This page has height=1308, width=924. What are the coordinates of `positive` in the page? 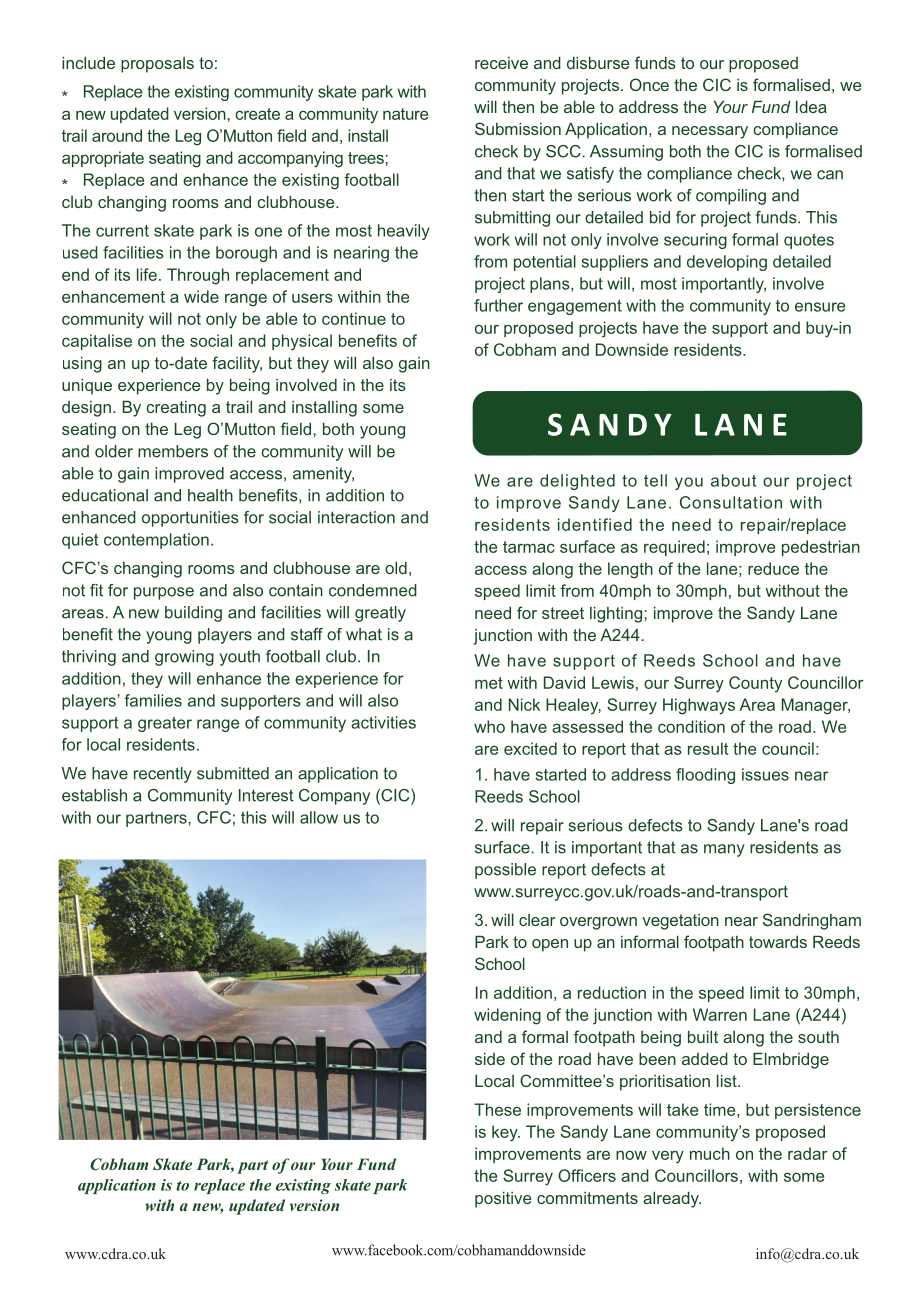 It's located at (503, 1199).
